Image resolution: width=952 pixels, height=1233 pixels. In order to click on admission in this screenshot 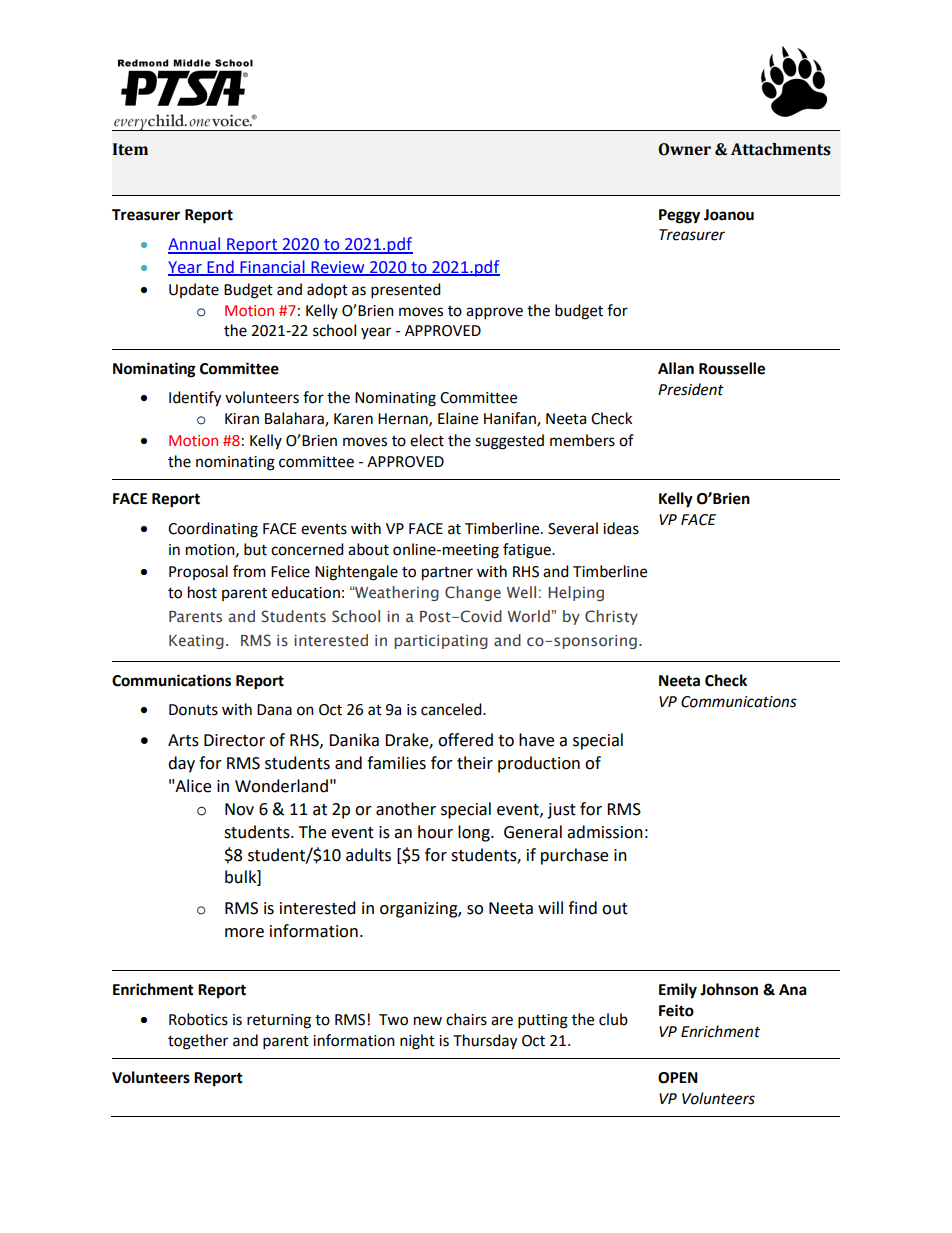, I will do `click(605, 832)`.
